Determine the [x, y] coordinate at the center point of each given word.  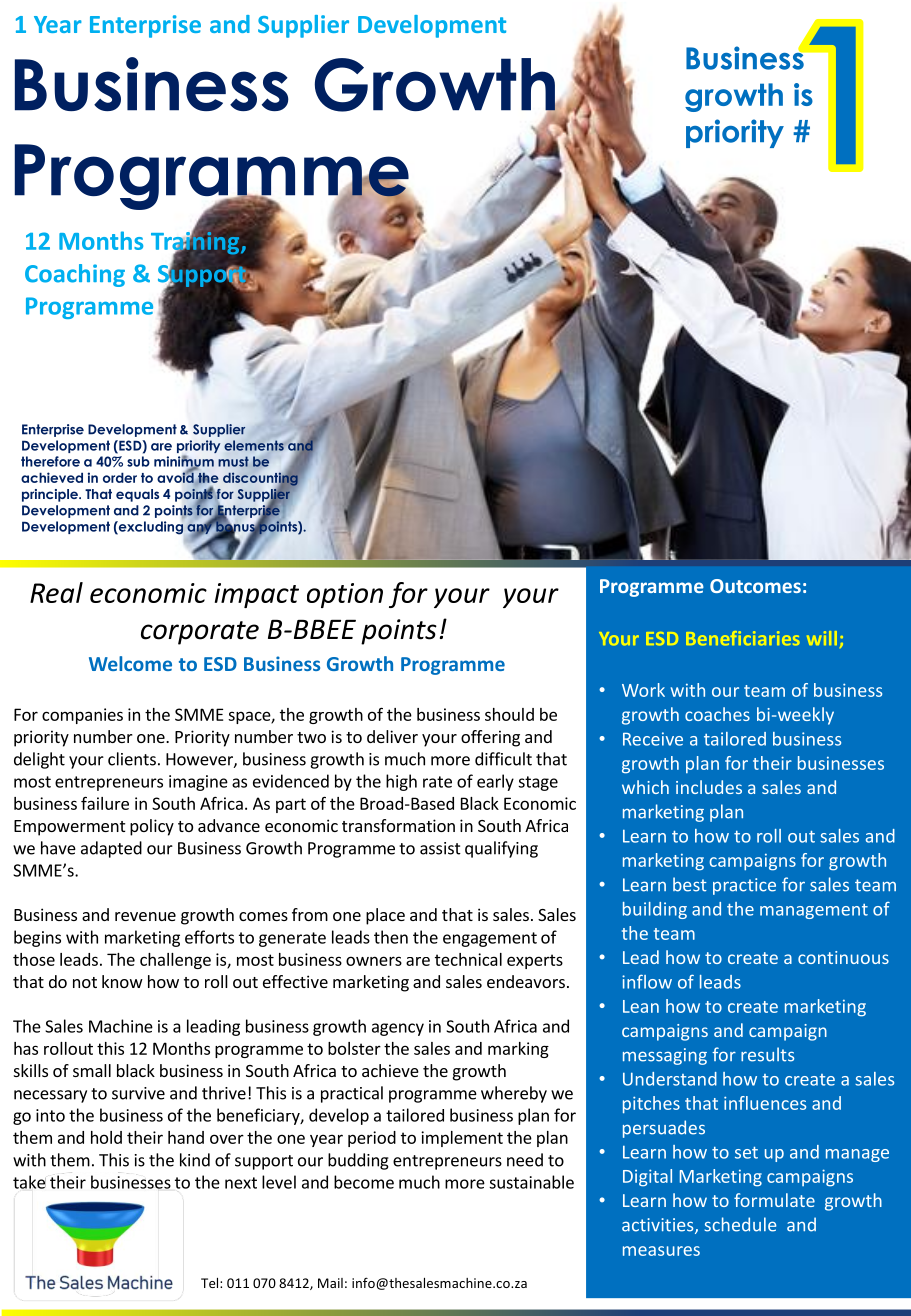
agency [398, 1029]
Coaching [75, 275]
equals [137, 495]
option [345, 595]
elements [254, 445]
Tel [211, 1283]
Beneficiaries [743, 638]
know [122, 981]
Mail [330, 1283]
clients [132, 759]
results [767, 1054]
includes [709, 787]
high [401, 782]
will [822, 638]
